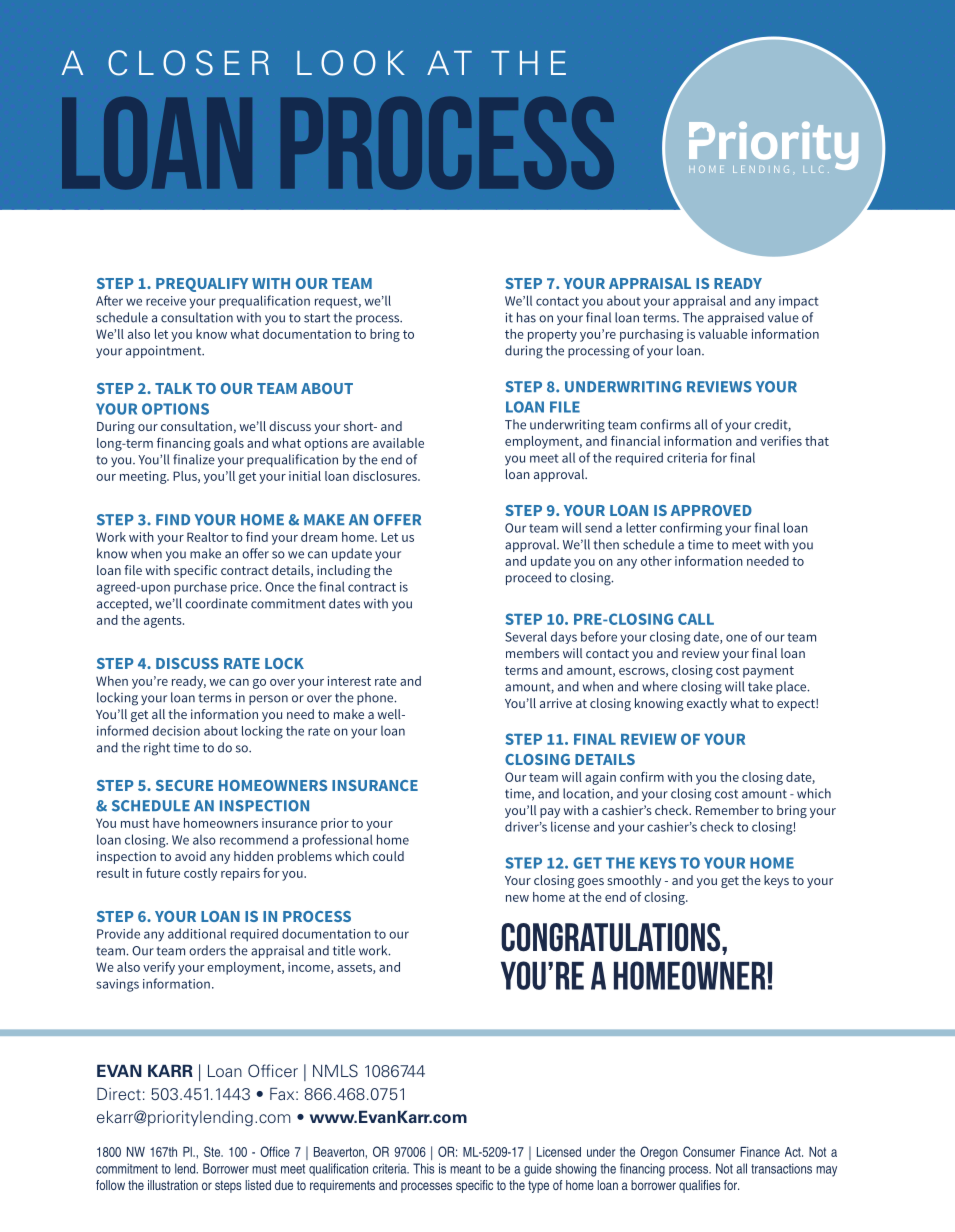  Describe the element at coordinates (760, 1152) in the screenshot. I see `Finance` at that location.
